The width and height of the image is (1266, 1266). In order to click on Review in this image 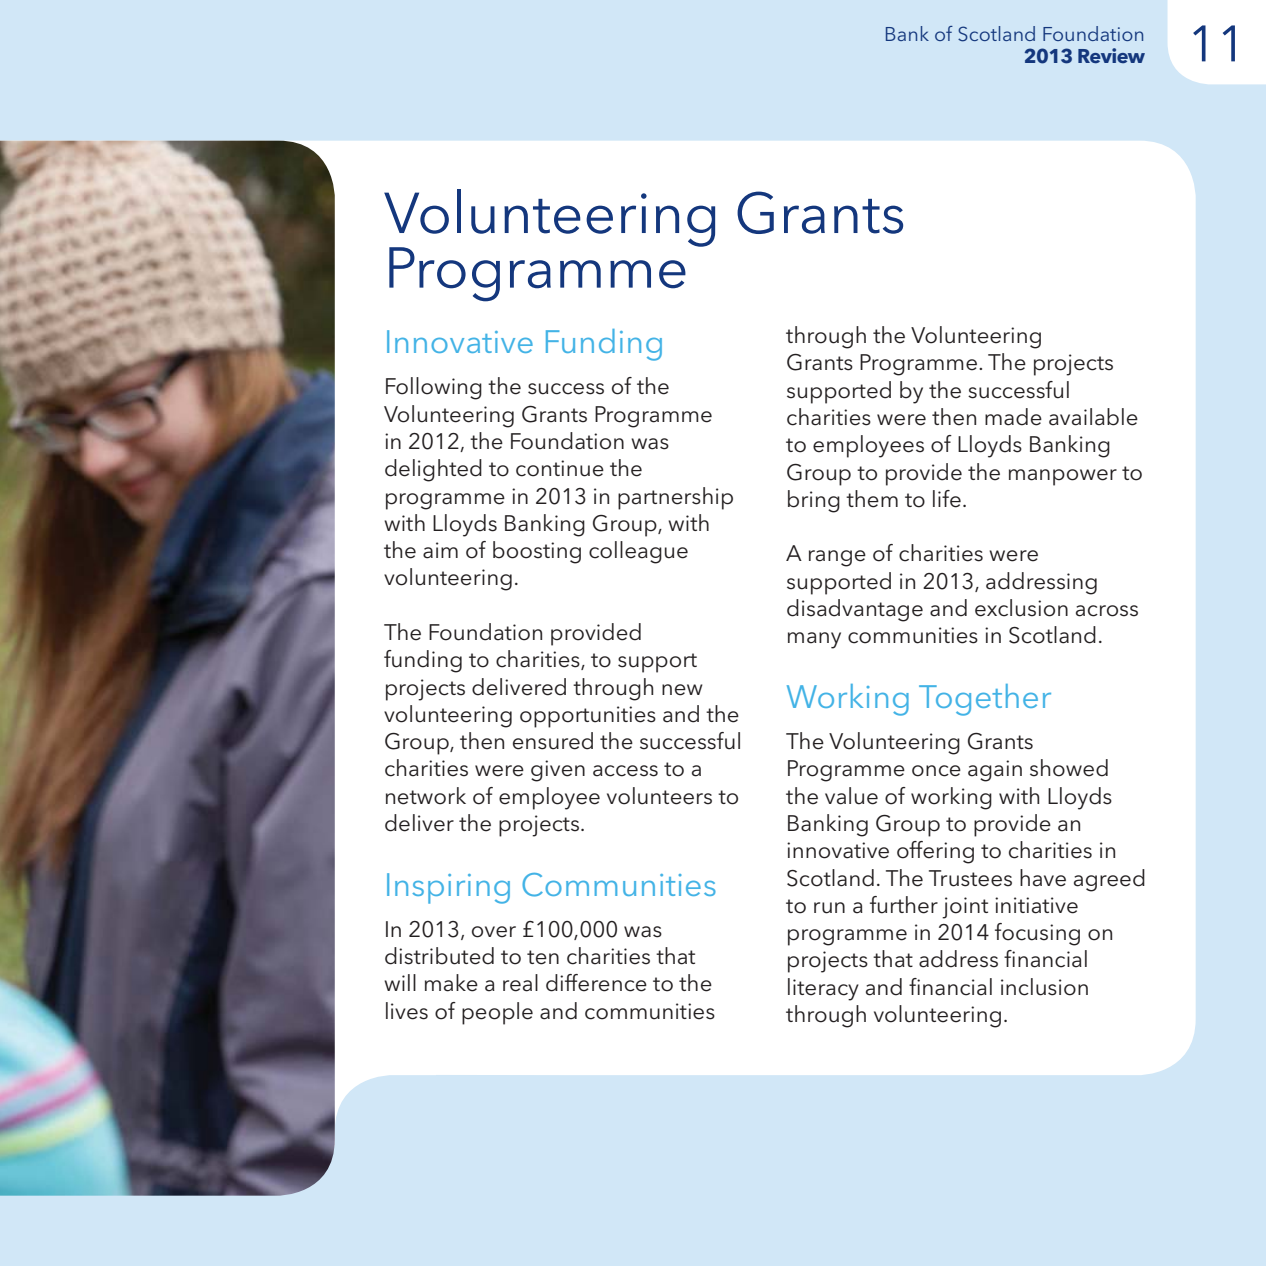, I will do `click(1111, 56)`.
